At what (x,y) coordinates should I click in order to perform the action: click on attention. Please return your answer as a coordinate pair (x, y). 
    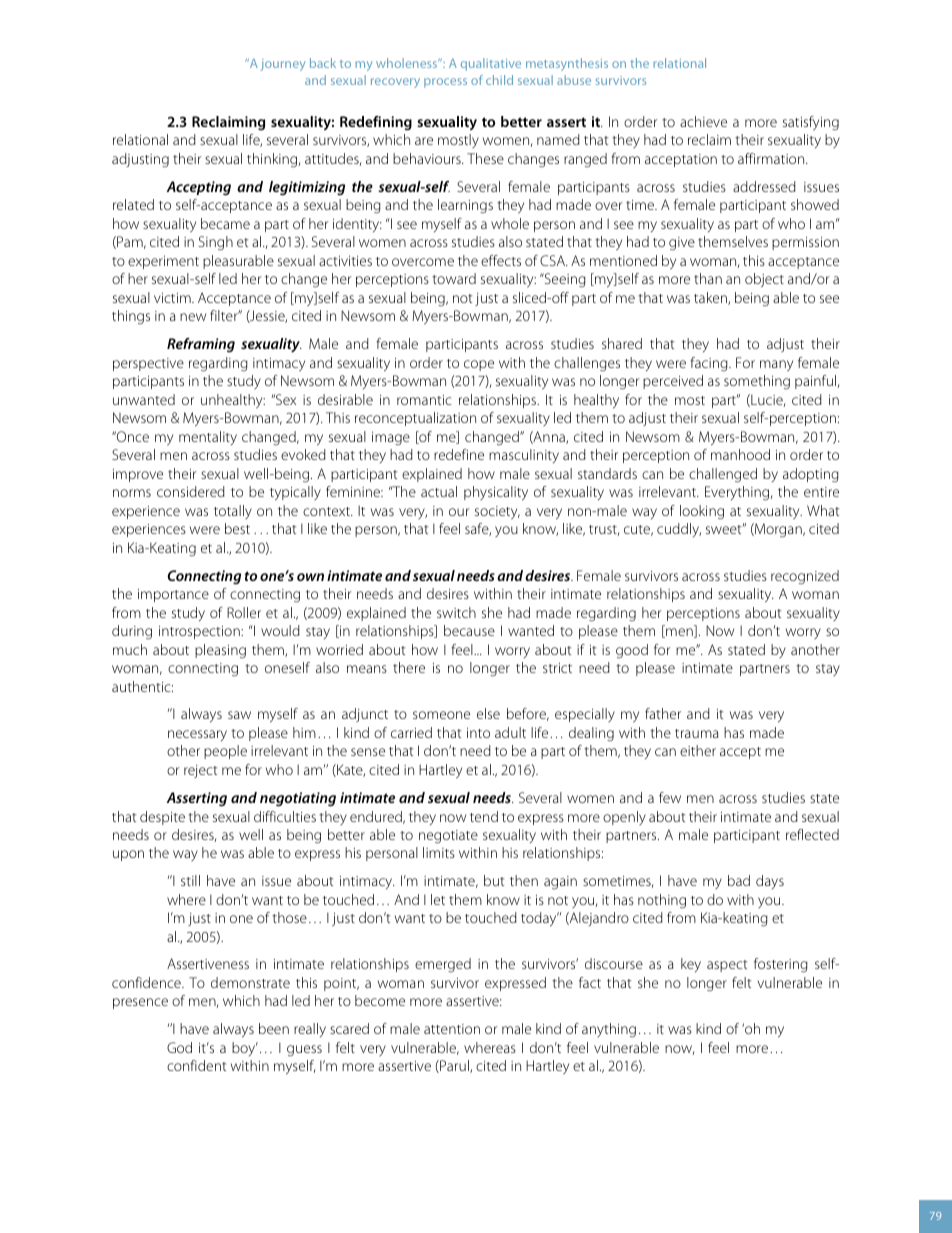
    Looking at the image, I should click on (452, 1029).
